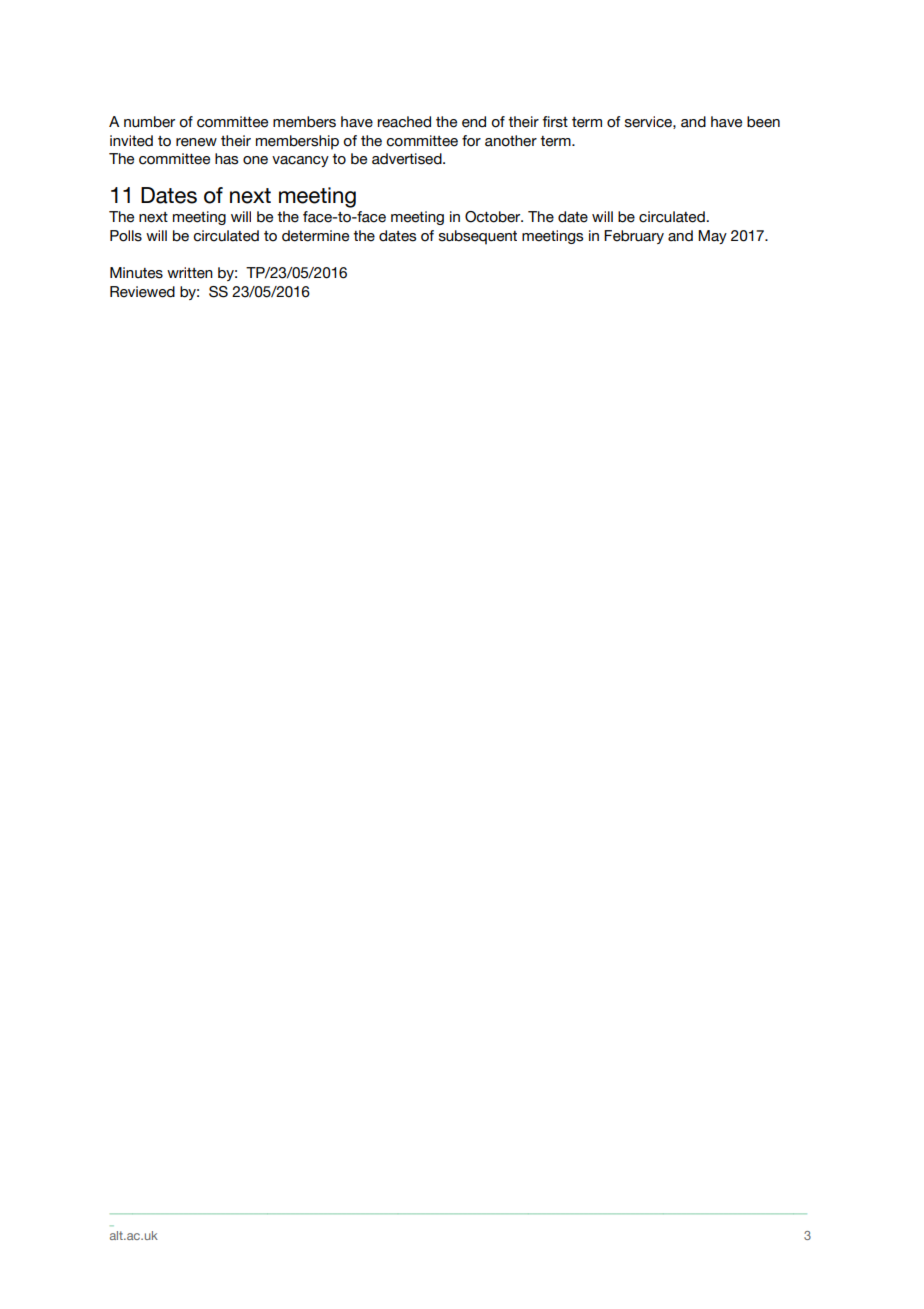 This screenshot has width=924, height=1309. I want to click on end, so click(474, 122).
